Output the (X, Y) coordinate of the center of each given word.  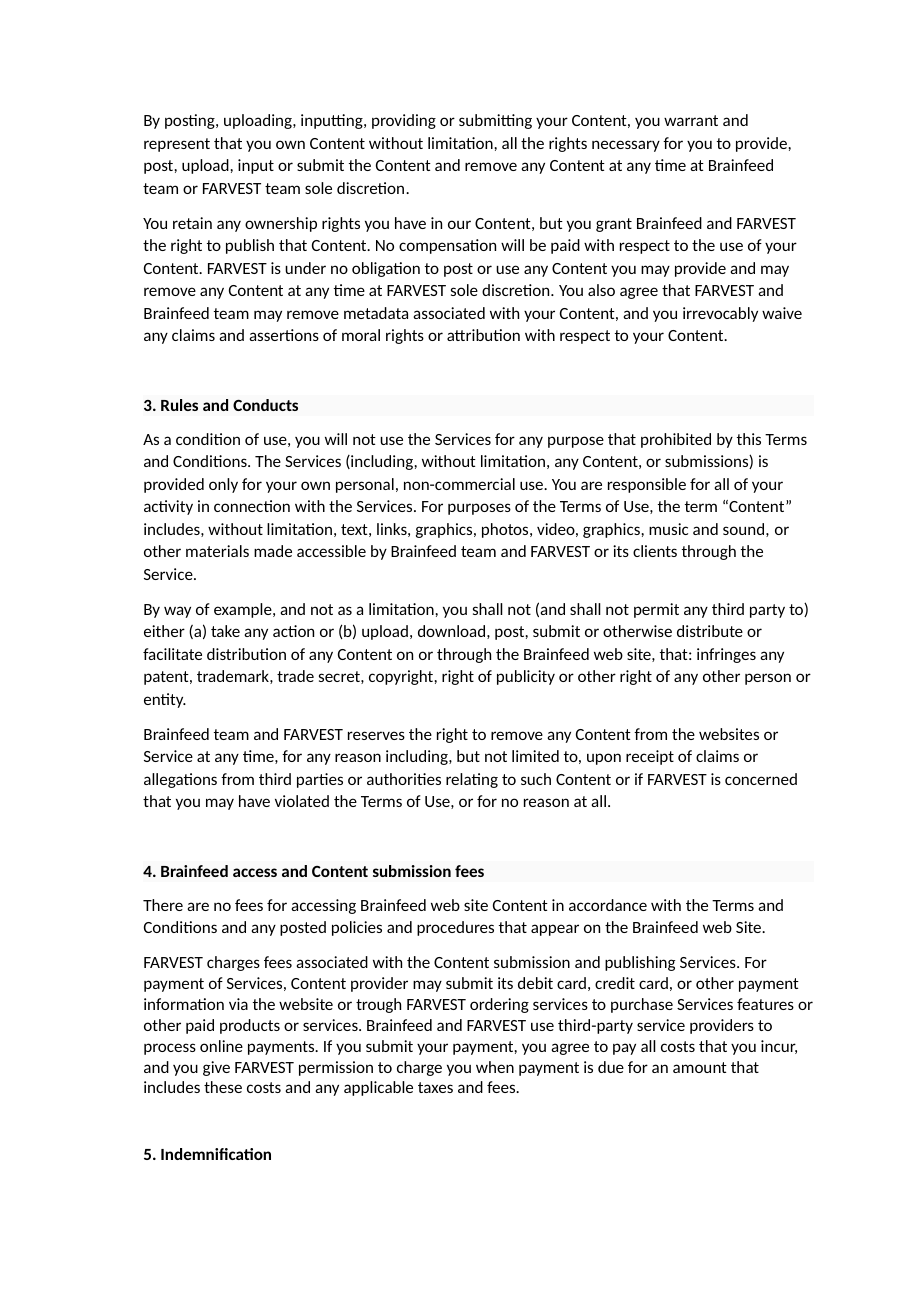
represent (177, 145)
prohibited (676, 440)
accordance (608, 905)
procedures (455, 928)
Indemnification (216, 1154)
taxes (435, 1087)
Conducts (265, 405)
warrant (691, 120)
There (163, 905)
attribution (483, 335)
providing (404, 121)
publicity (526, 677)
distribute (710, 631)
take (225, 631)
